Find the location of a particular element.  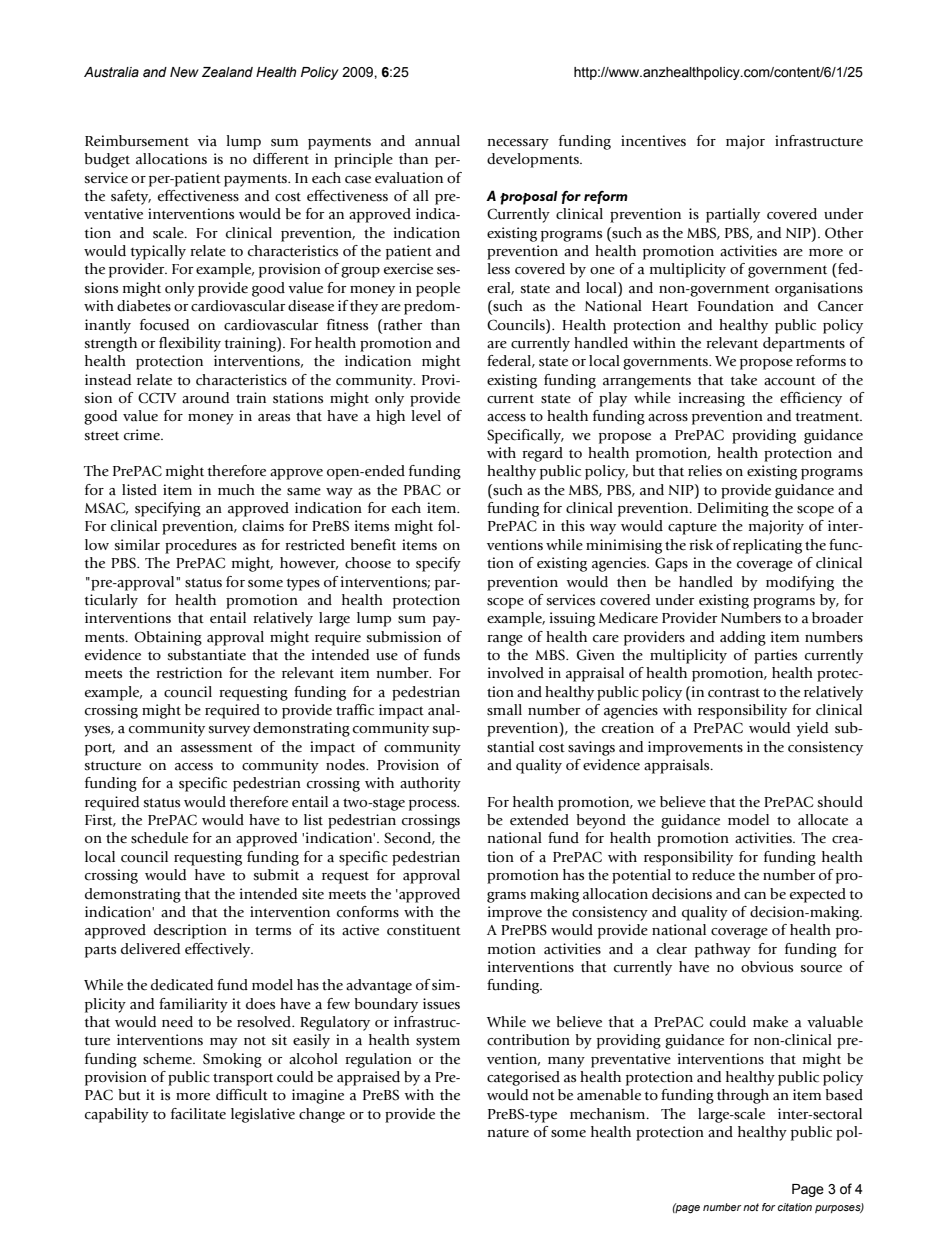

categorised is located at coordinates (523, 1078).
